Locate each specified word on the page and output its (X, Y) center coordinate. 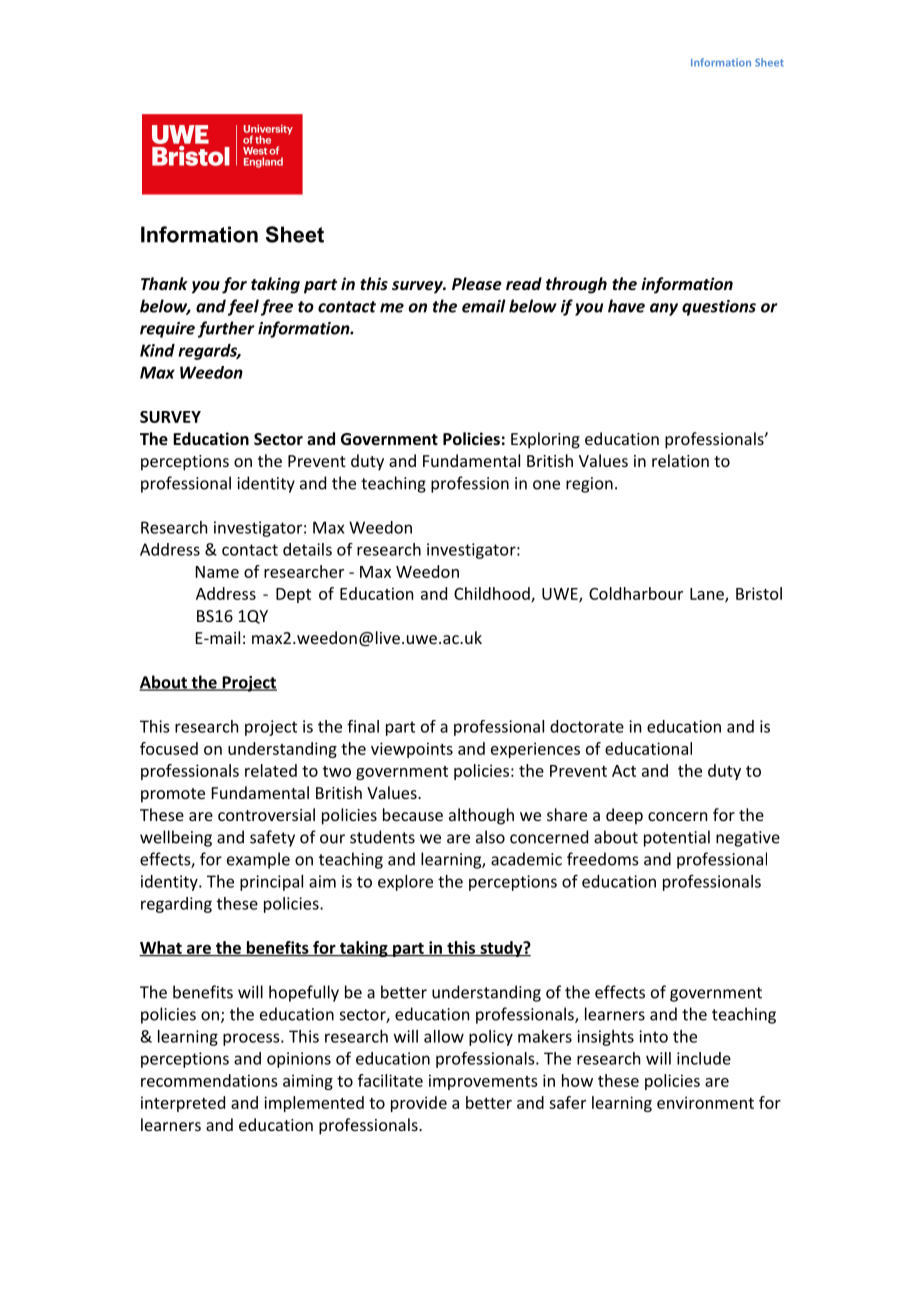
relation (680, 460)
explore (405, 883)
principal (271, 883)
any (664, 309)
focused (169, 748)
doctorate (587, 726)
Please (477, 283)
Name (217, 572)
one (546, 485)
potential (677, 838)
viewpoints (412, 750)
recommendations (209, 1080)
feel (243, 307)
